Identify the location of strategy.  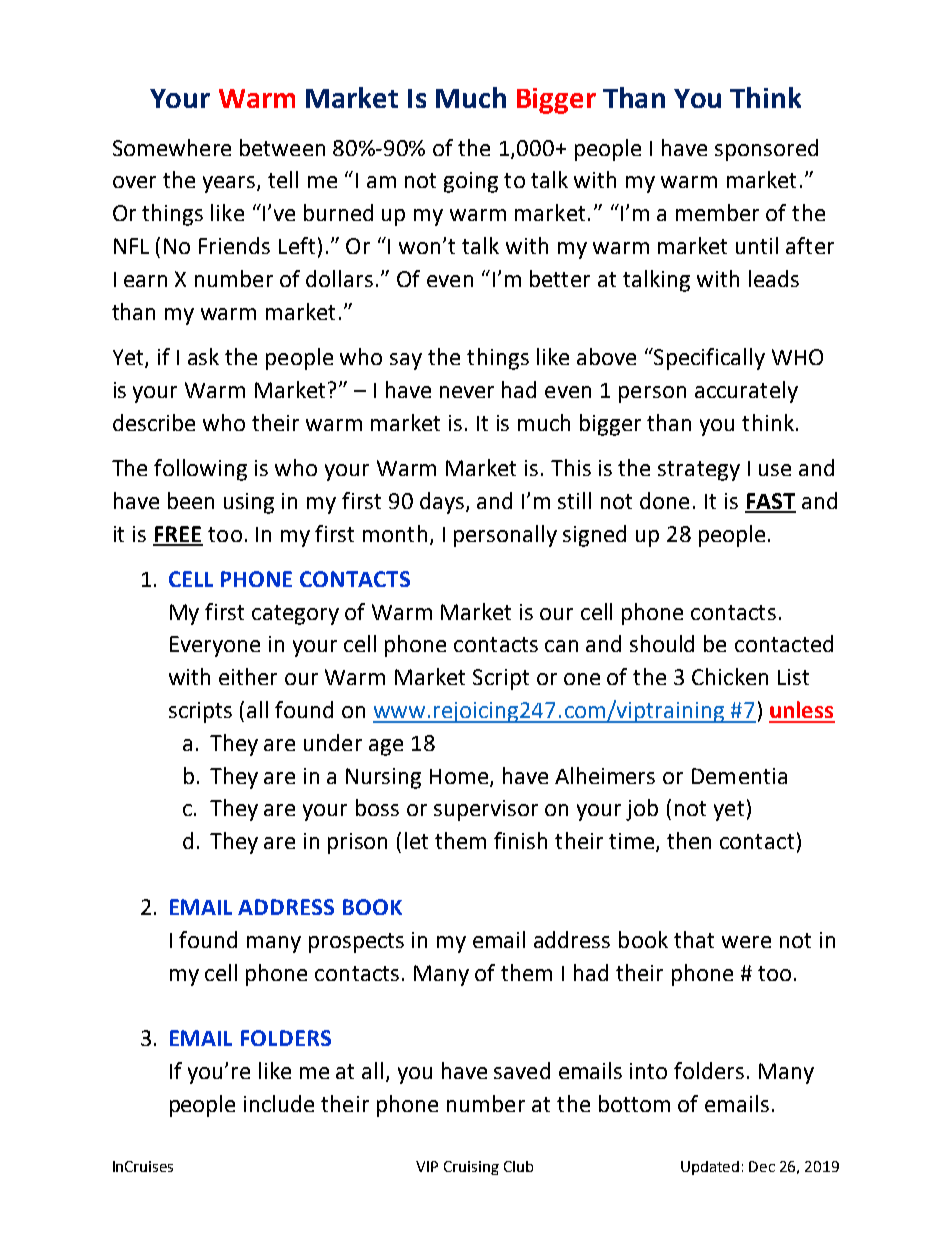
(699, 471).
